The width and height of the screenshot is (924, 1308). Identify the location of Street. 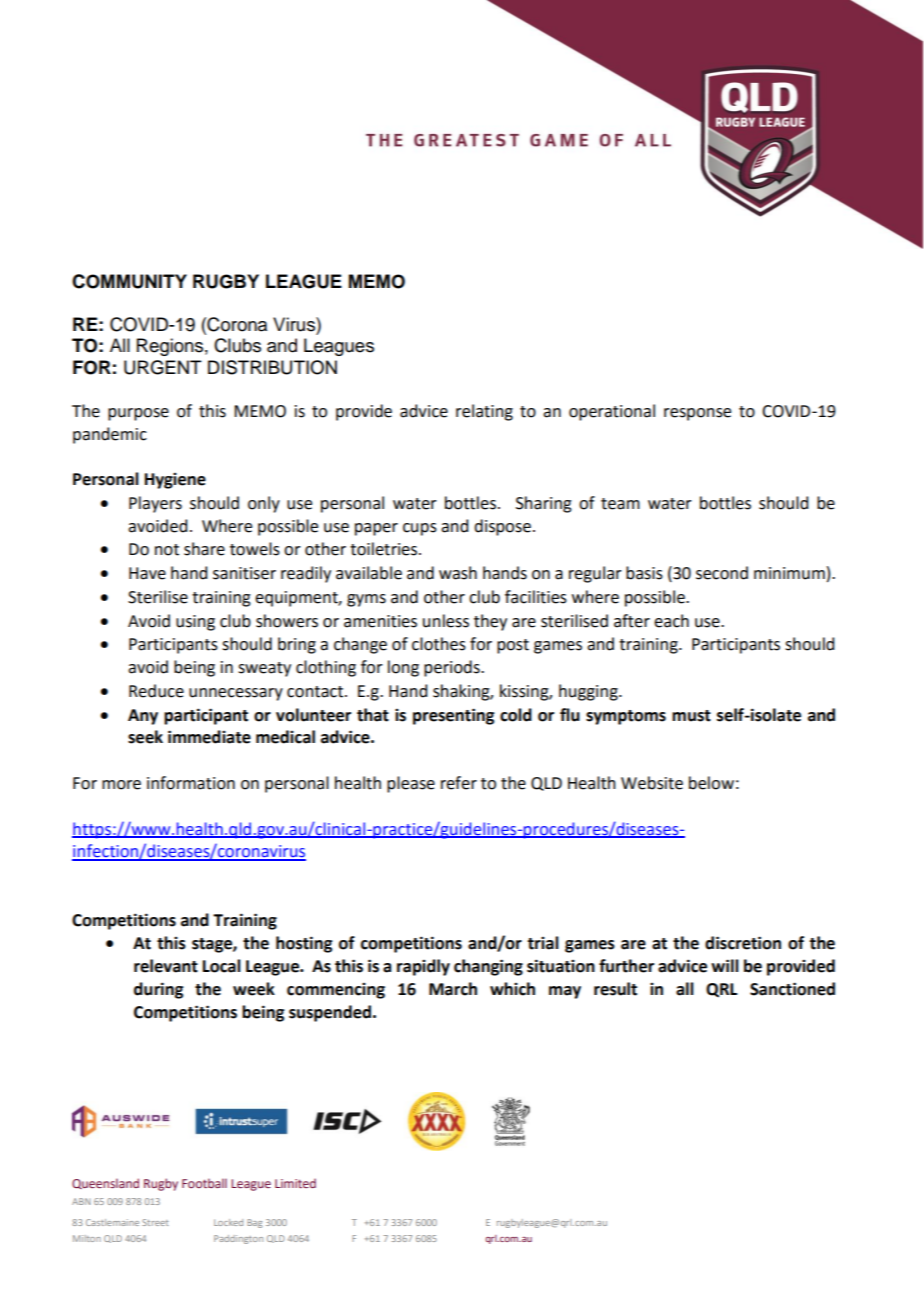
(155, 1222).
